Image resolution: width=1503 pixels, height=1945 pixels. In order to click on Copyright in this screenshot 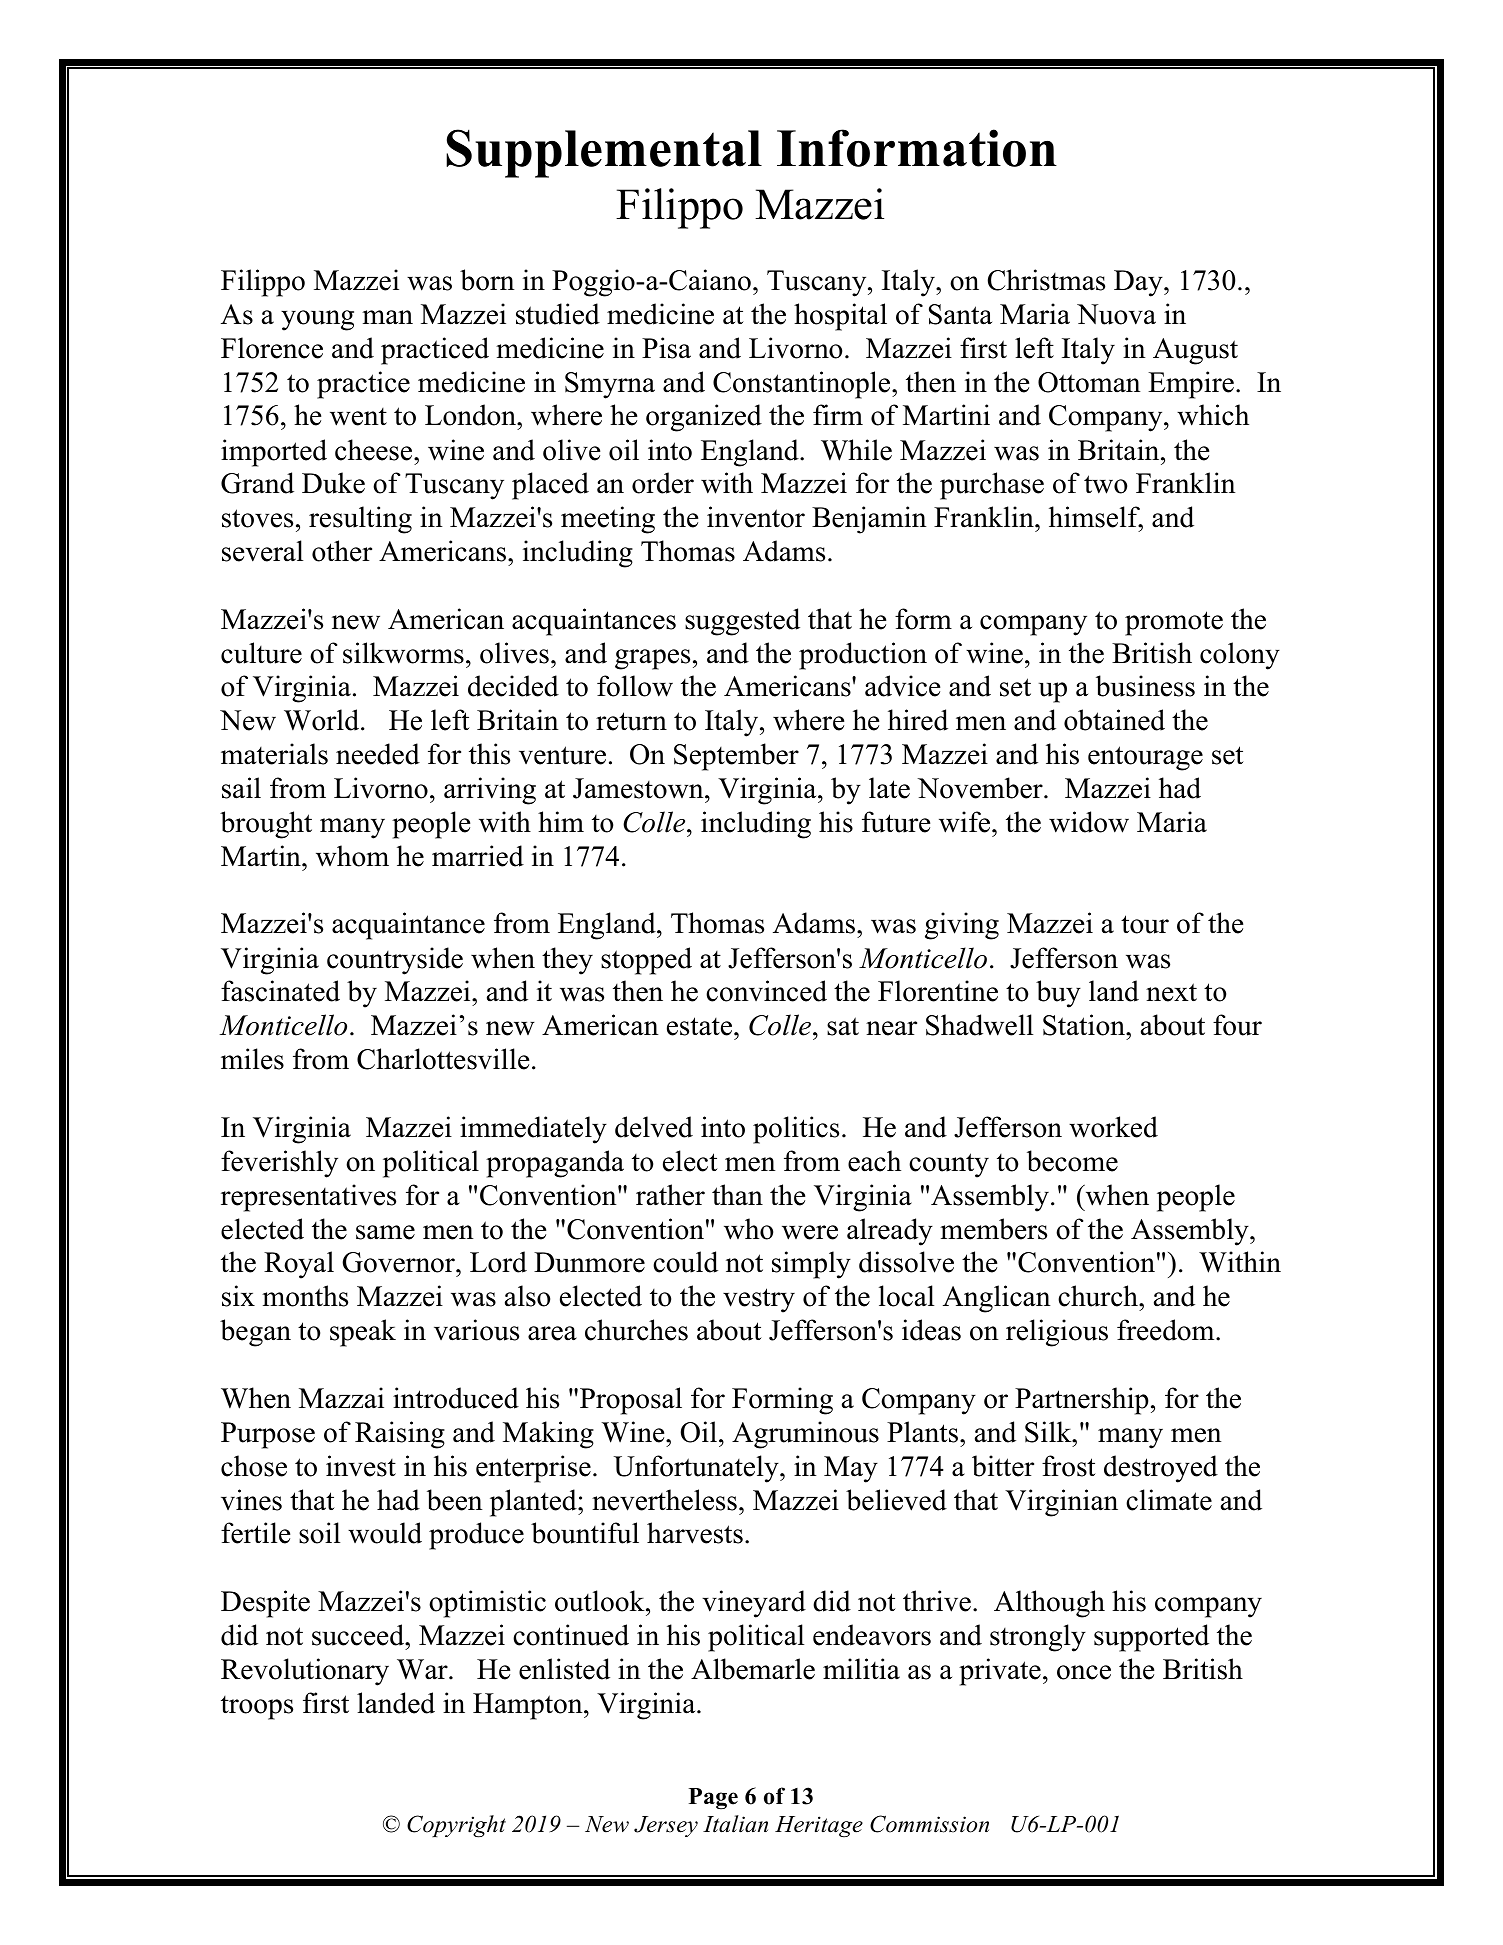, I will do `click(456, 1826)`.
